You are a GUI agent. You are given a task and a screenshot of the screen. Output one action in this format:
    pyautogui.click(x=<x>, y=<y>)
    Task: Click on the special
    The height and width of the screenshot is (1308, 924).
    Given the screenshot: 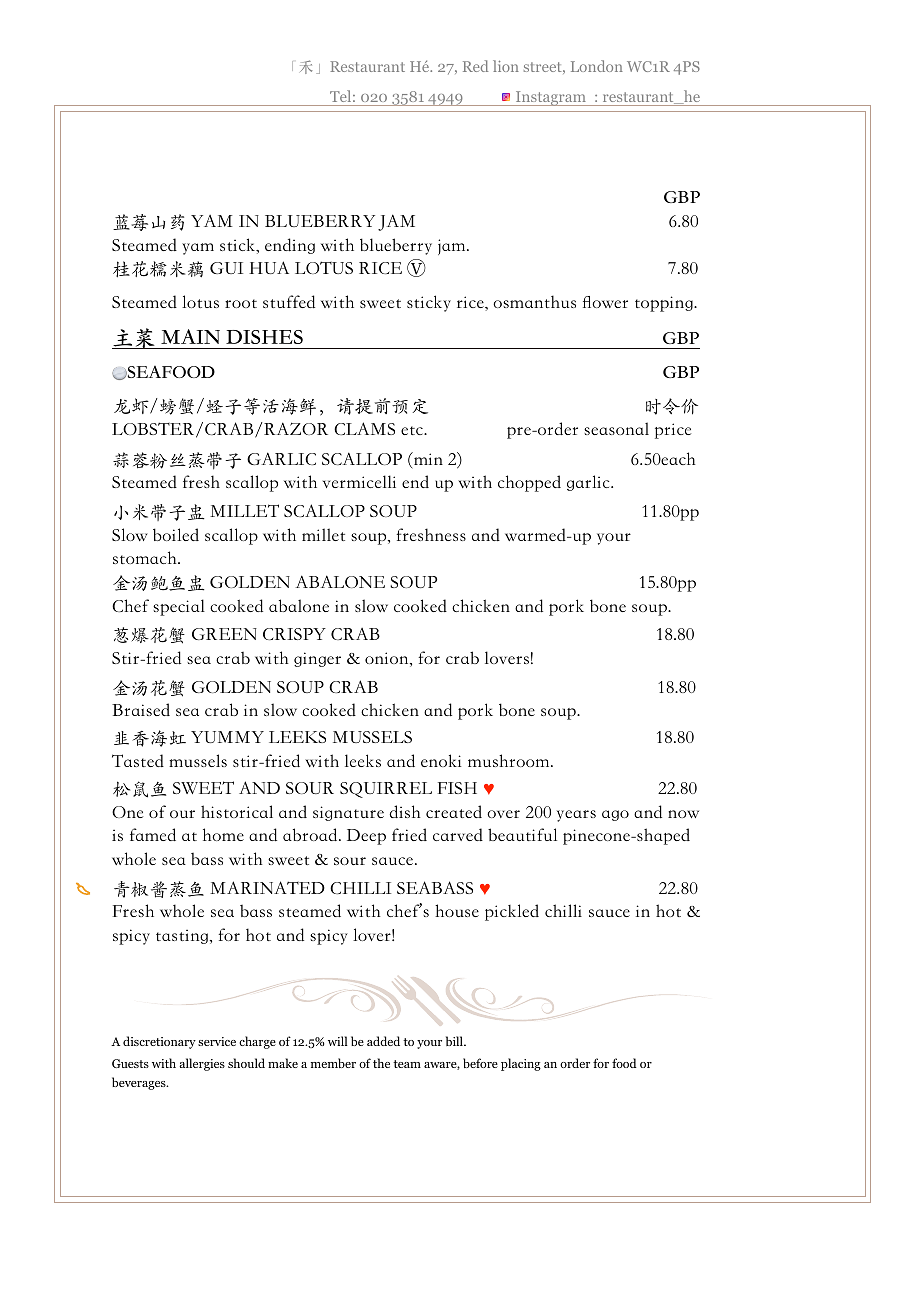 What is the action you would take?
    pyautogui.click(x=179, y=607)
